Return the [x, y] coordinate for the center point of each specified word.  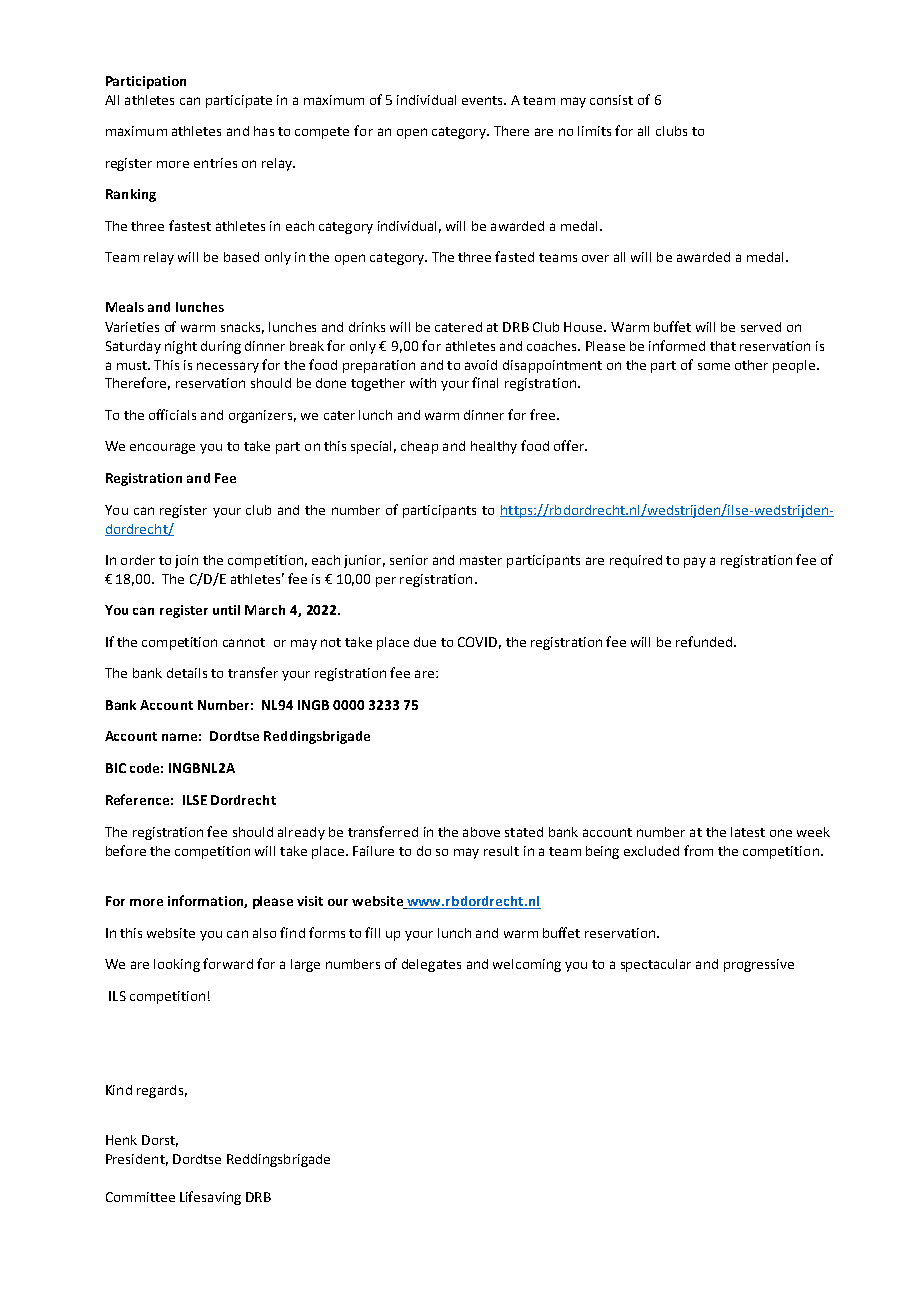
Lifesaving [210, 1198]
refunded [704, 641]
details [187, 673]
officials [172, 414]
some [714, 366]
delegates [431, 965]
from [698, 850]
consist [611, 100]
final [485, 382]
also [264, 933]
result [501, 851]
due [425, 642]
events [483, 100]
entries [215, 163]
